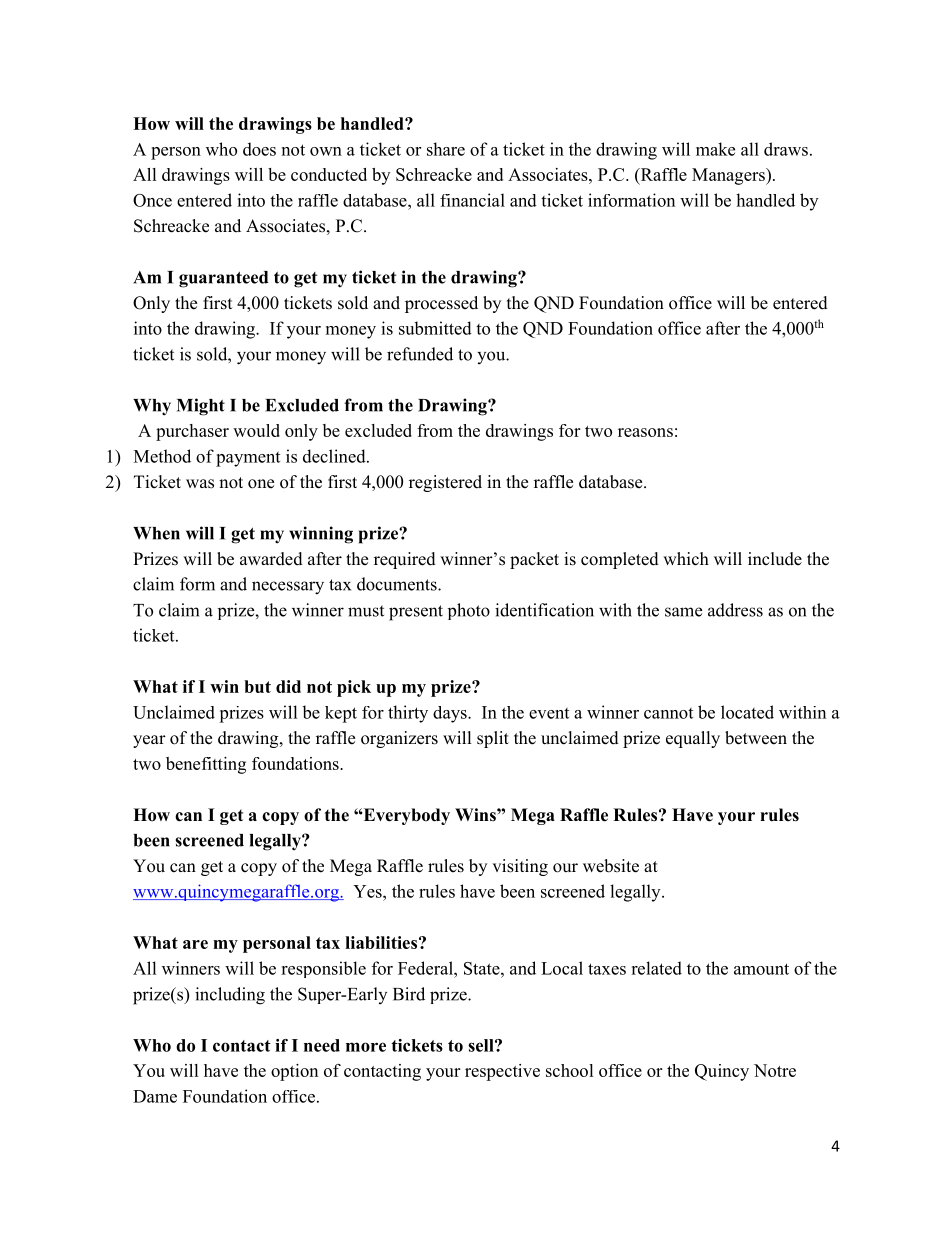  Describe the element at coordinates (502, 1072) in the screenshot. I see `respective` at that location.
